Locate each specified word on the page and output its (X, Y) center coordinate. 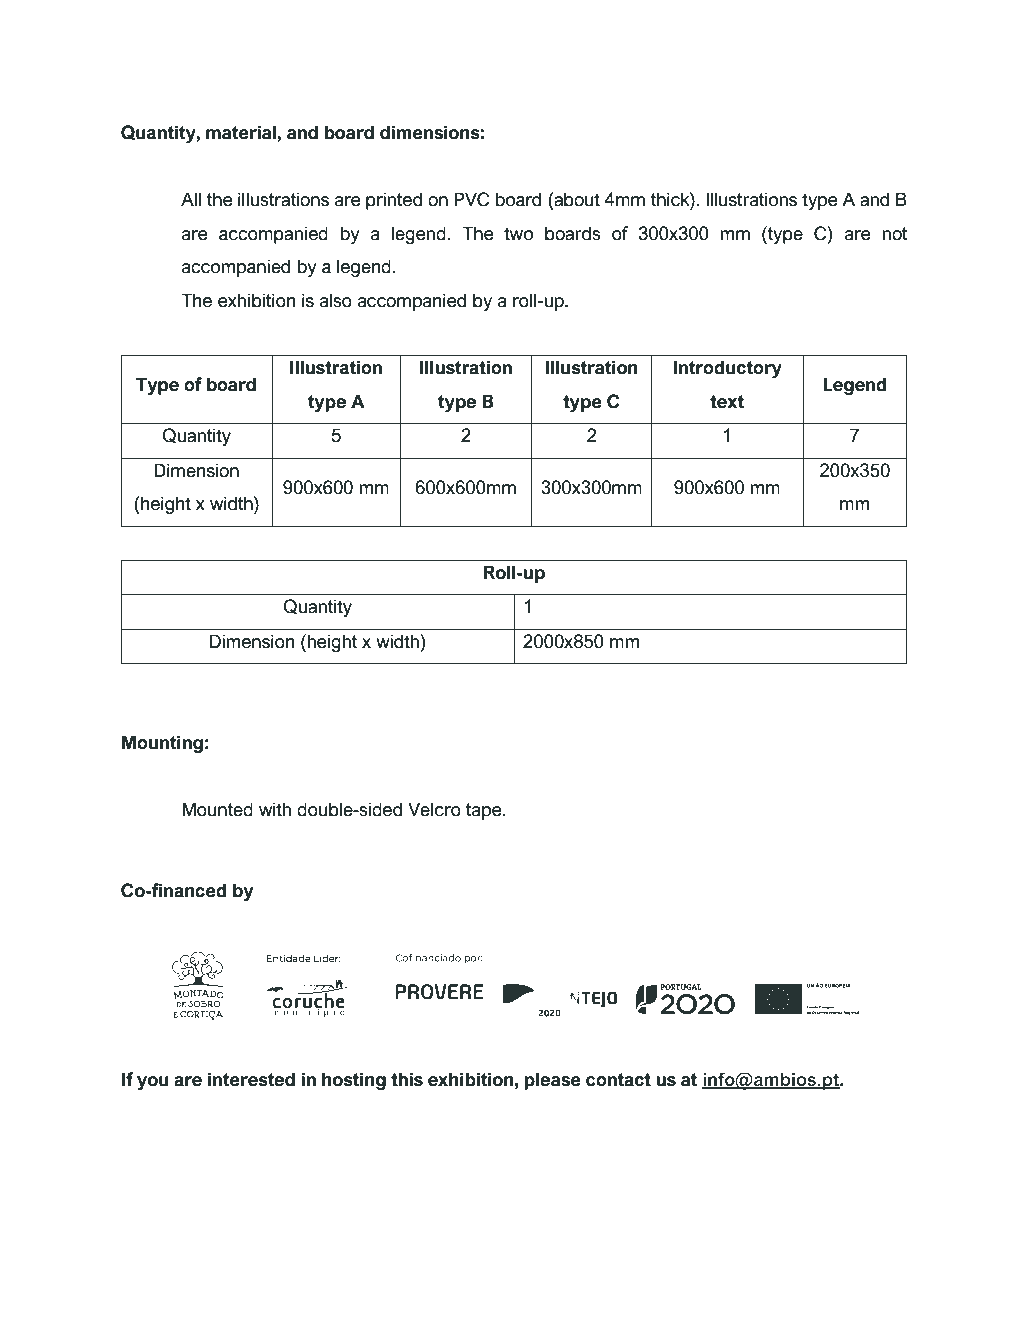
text (727, 402)
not (895, 234)
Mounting (162, 744)
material (242, 132)
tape (485, 811)
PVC (471, 199)
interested (251, 1079)
